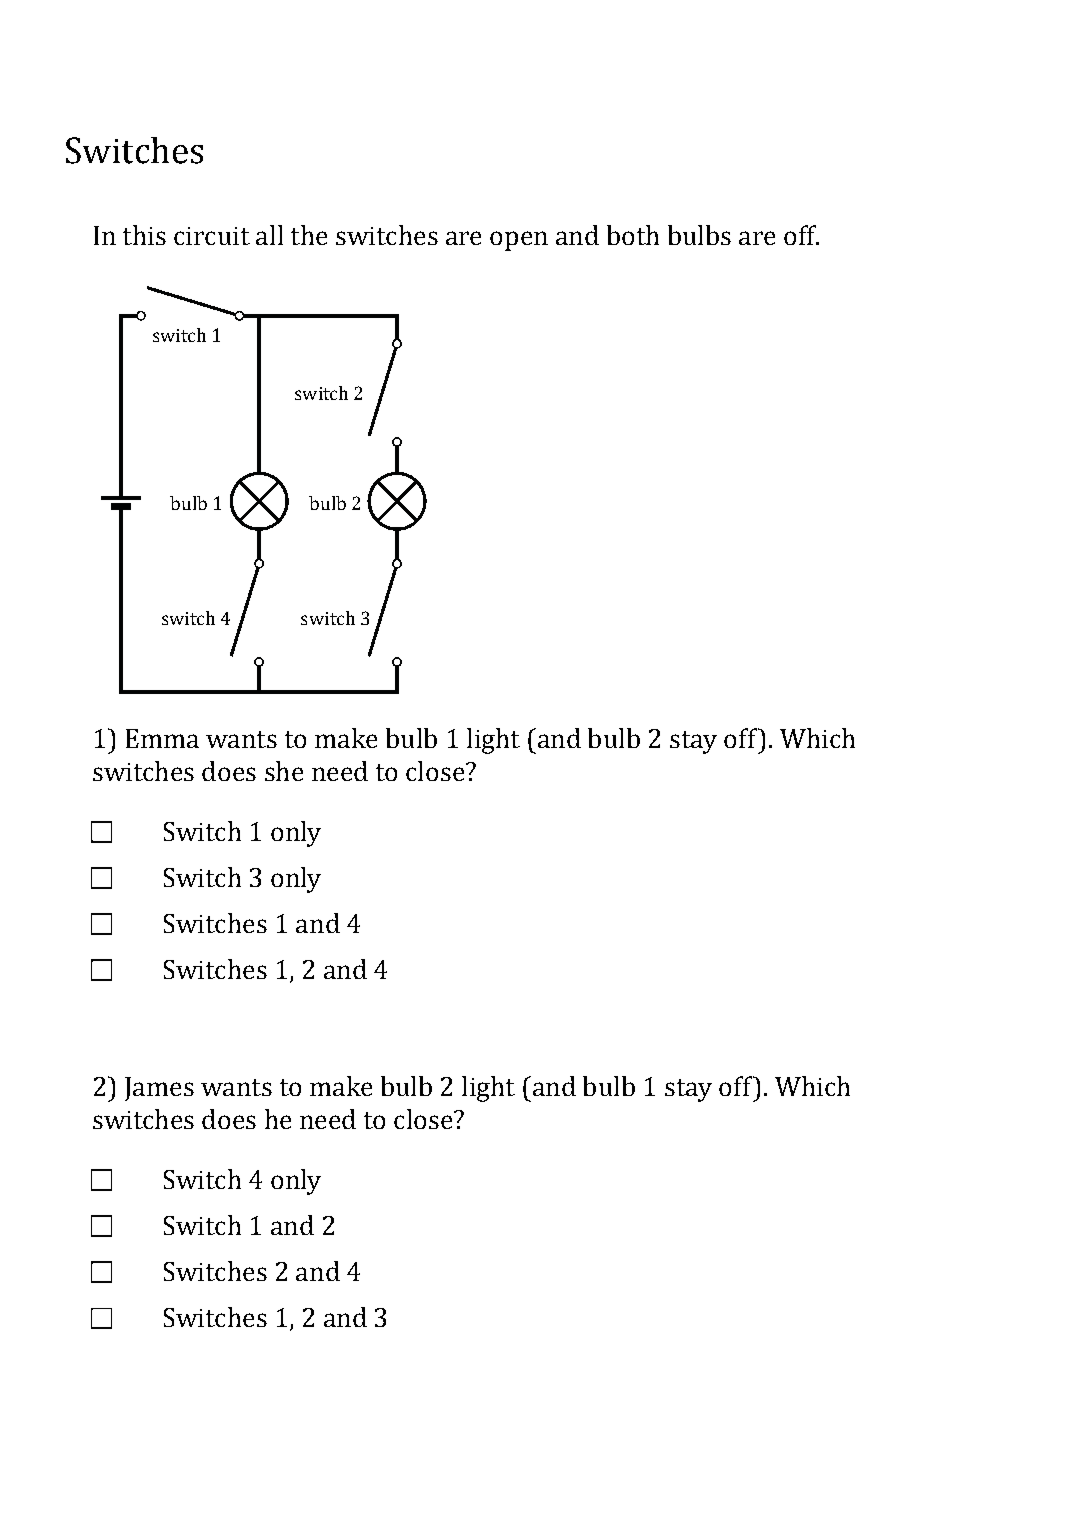 The height and width of the document is (1540, 1087). Describe the element at coordinates (159, 1089) in the document. I see `James` at that location.
